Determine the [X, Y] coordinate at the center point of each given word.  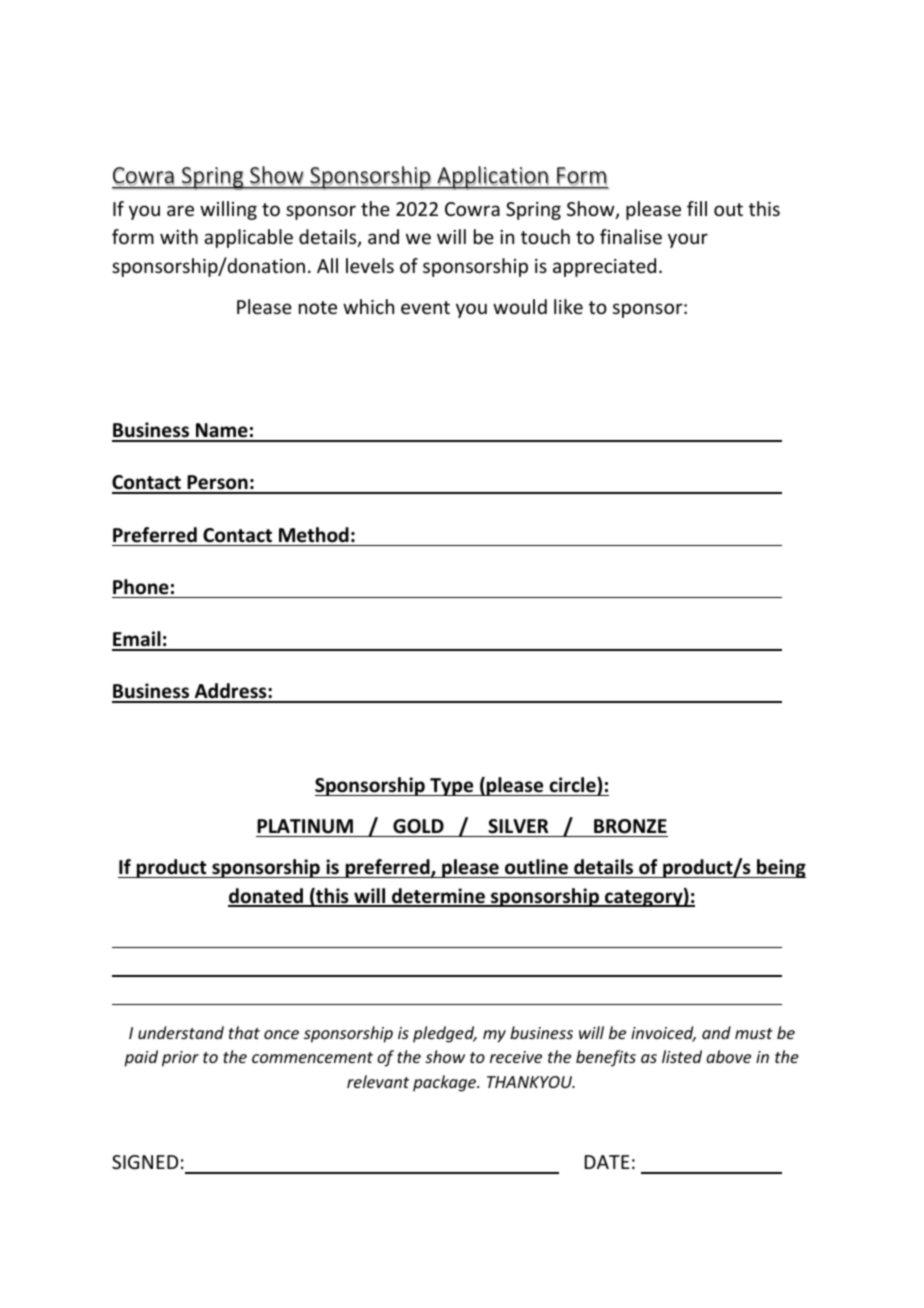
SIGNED [145, 1162]
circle [573, 786]
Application [492, 178]
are [180, 210]
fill [697, 208]
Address [230, 692]
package [446, 1083]
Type [452, 787]
